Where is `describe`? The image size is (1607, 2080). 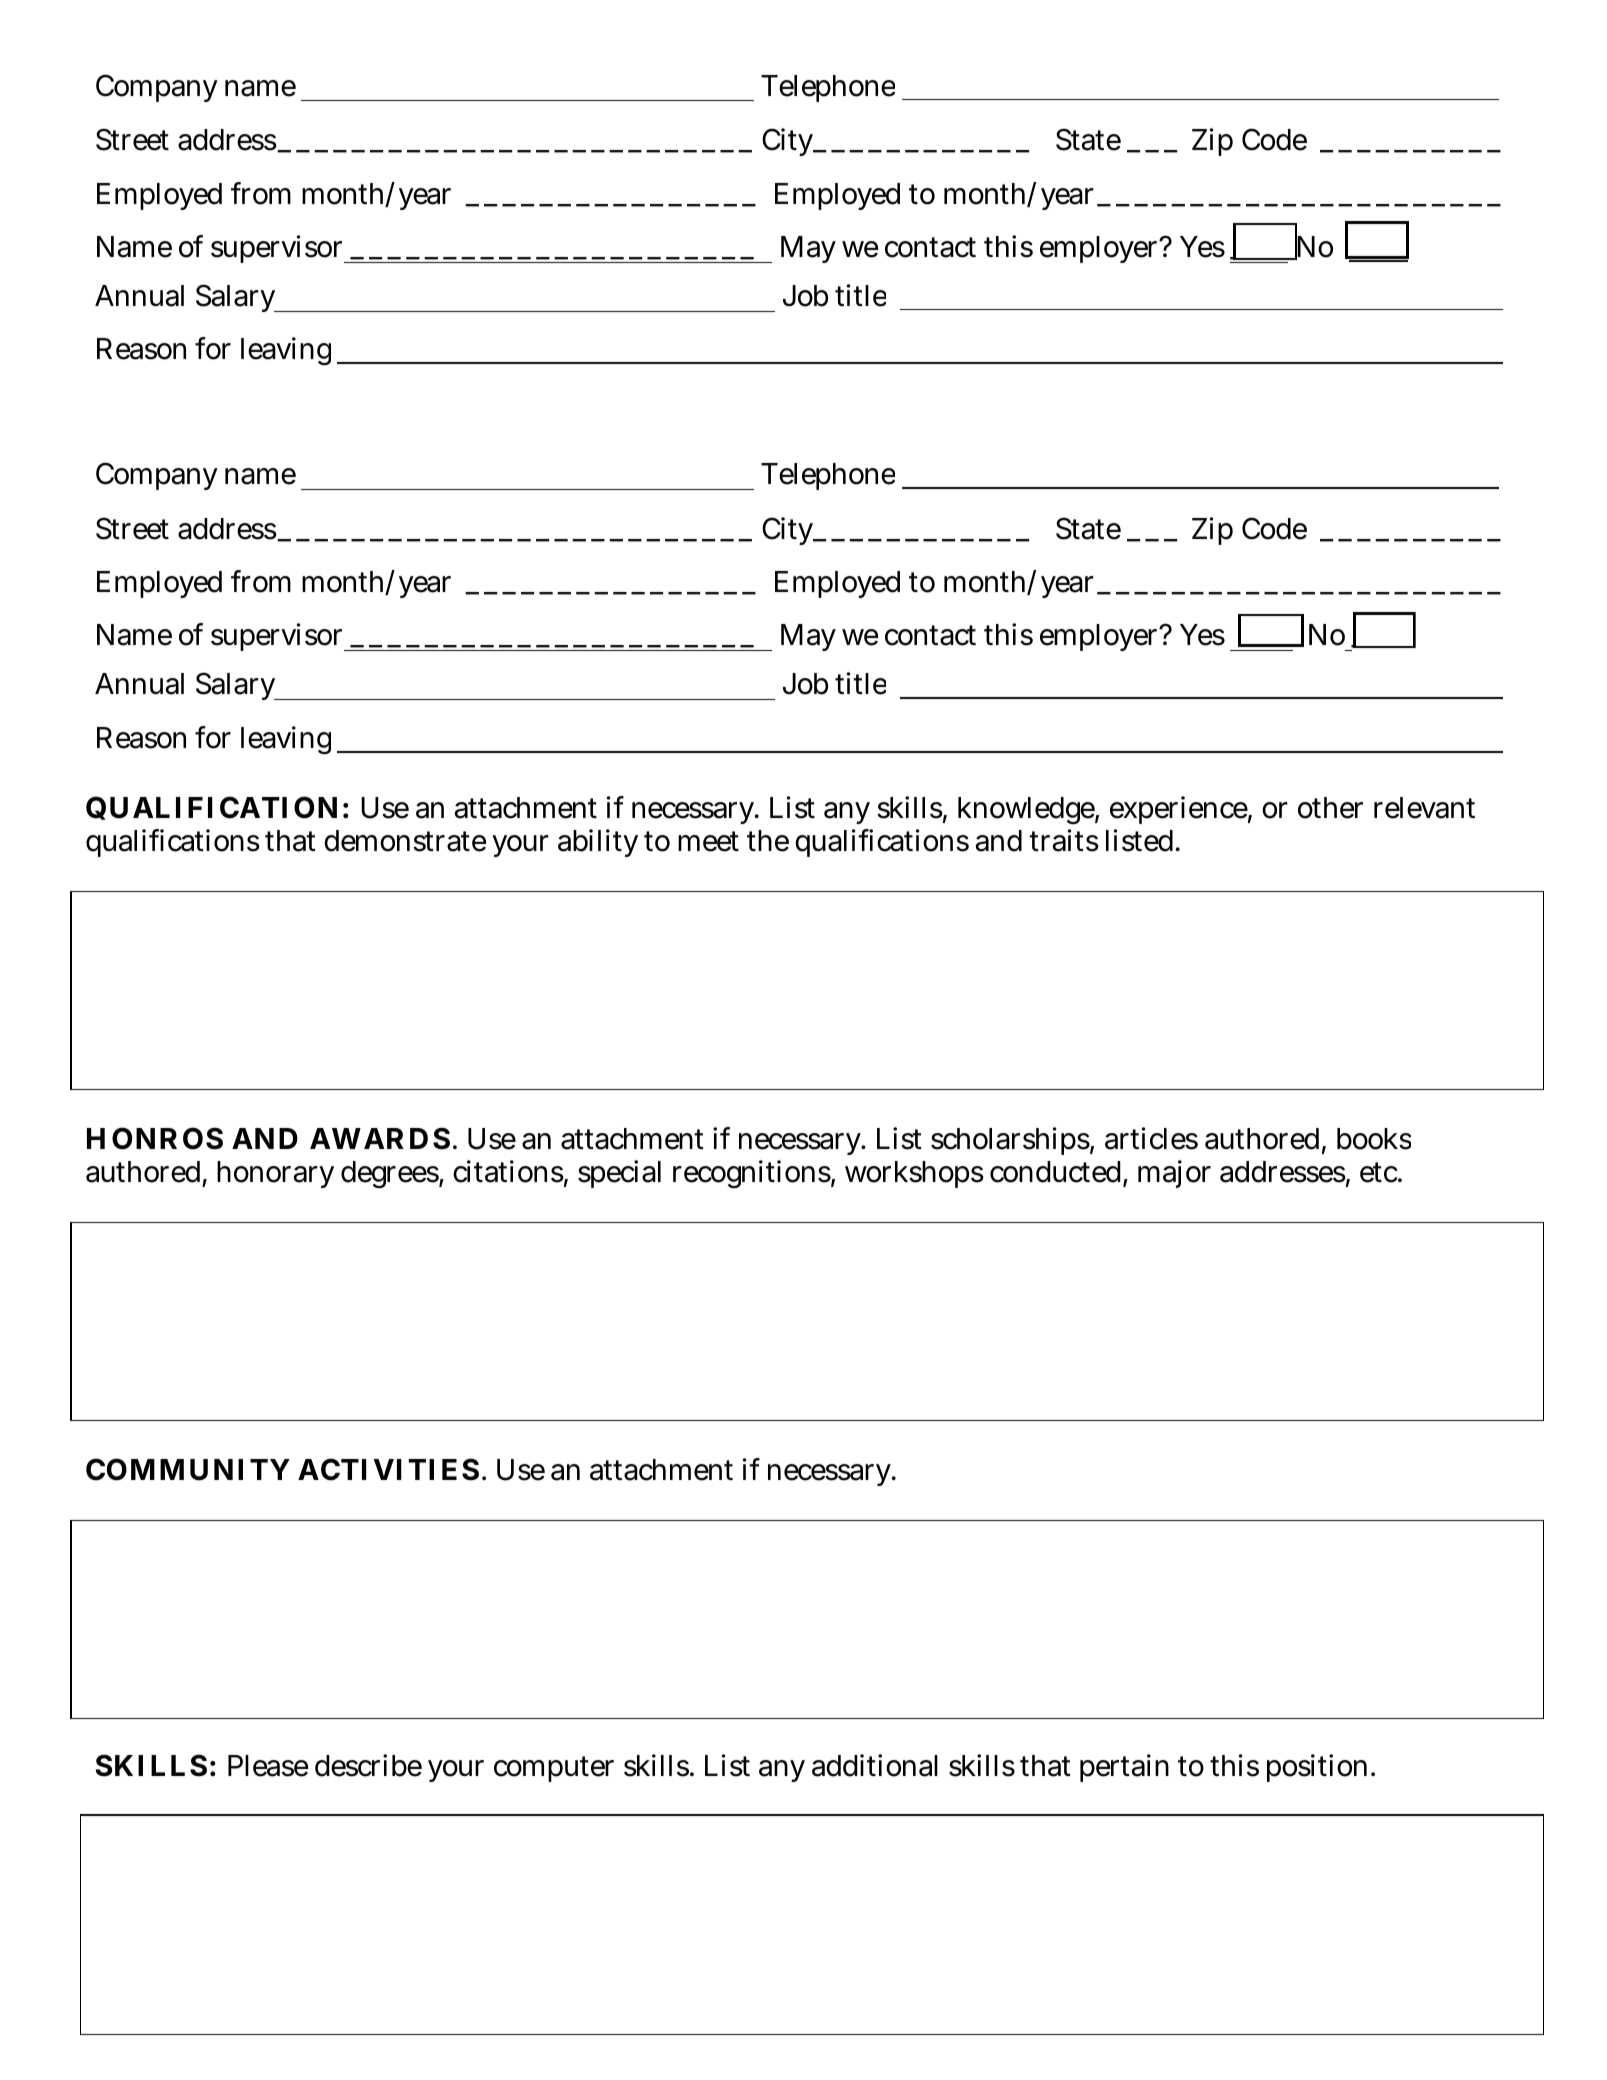
describe is located at coordinates (368, 1765).
